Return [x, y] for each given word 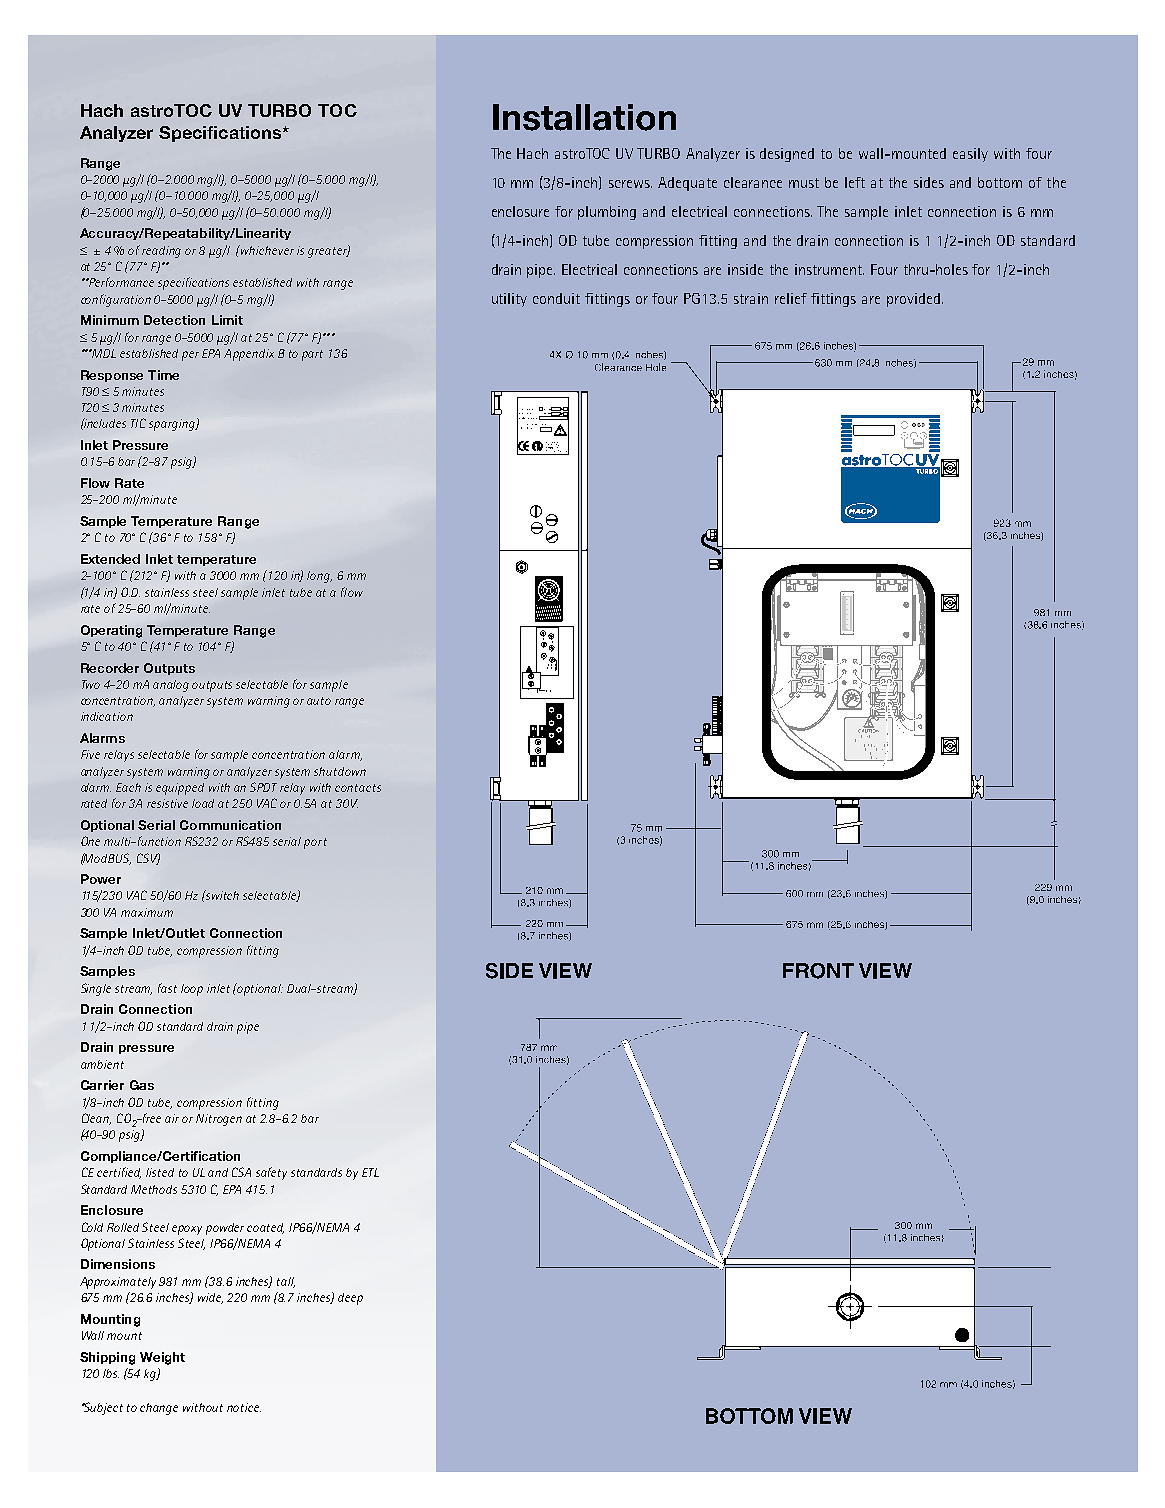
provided [913, 300]
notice [244, 1407]
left [855, 182]
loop [192, 990]
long [319, 577]
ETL [370, 1172]
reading [161, 252]
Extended [110, 559]
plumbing [607, 213]
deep [350, 1299]
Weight [162, 1358]
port [315, 843]
